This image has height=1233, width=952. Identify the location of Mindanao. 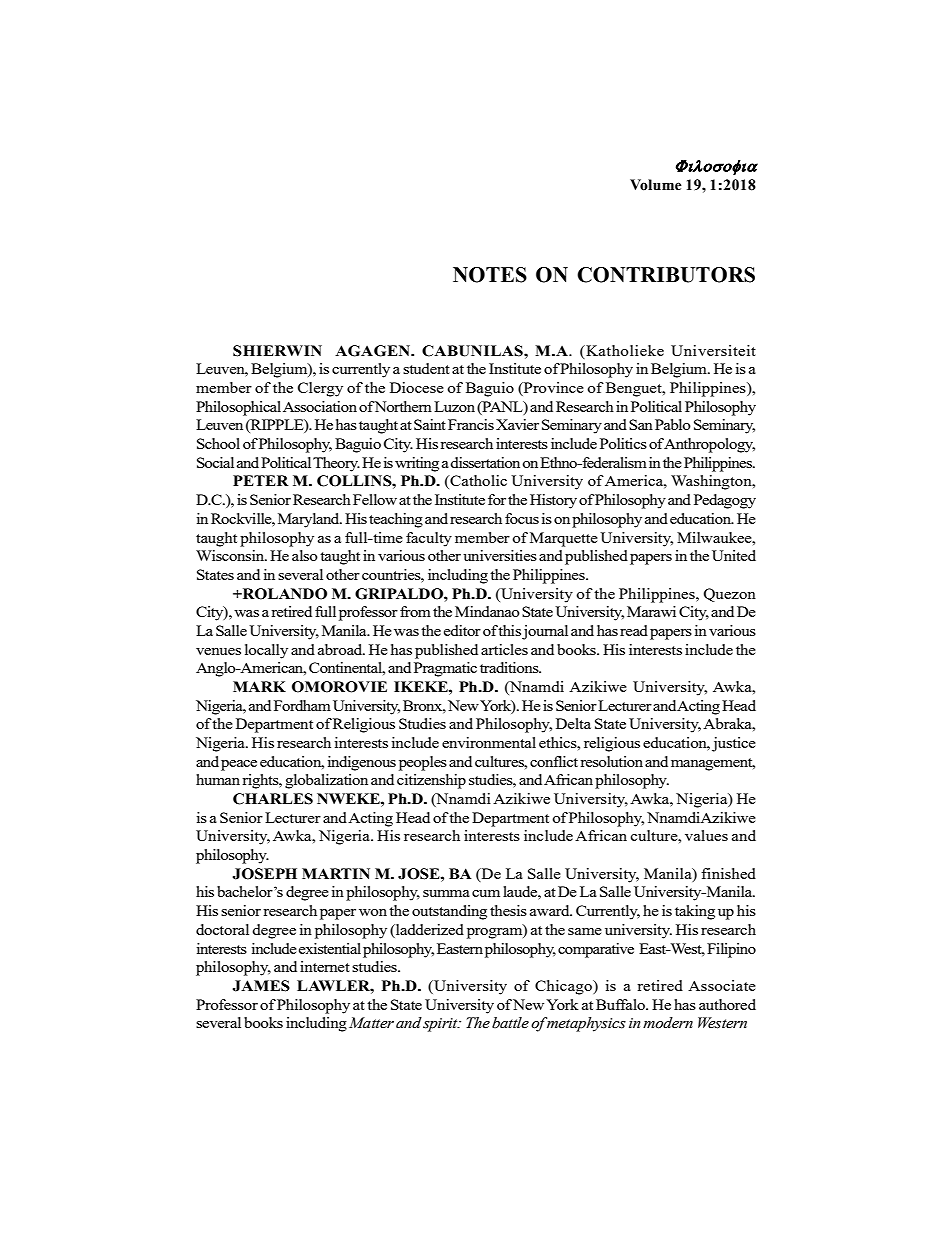
(487, 611).
